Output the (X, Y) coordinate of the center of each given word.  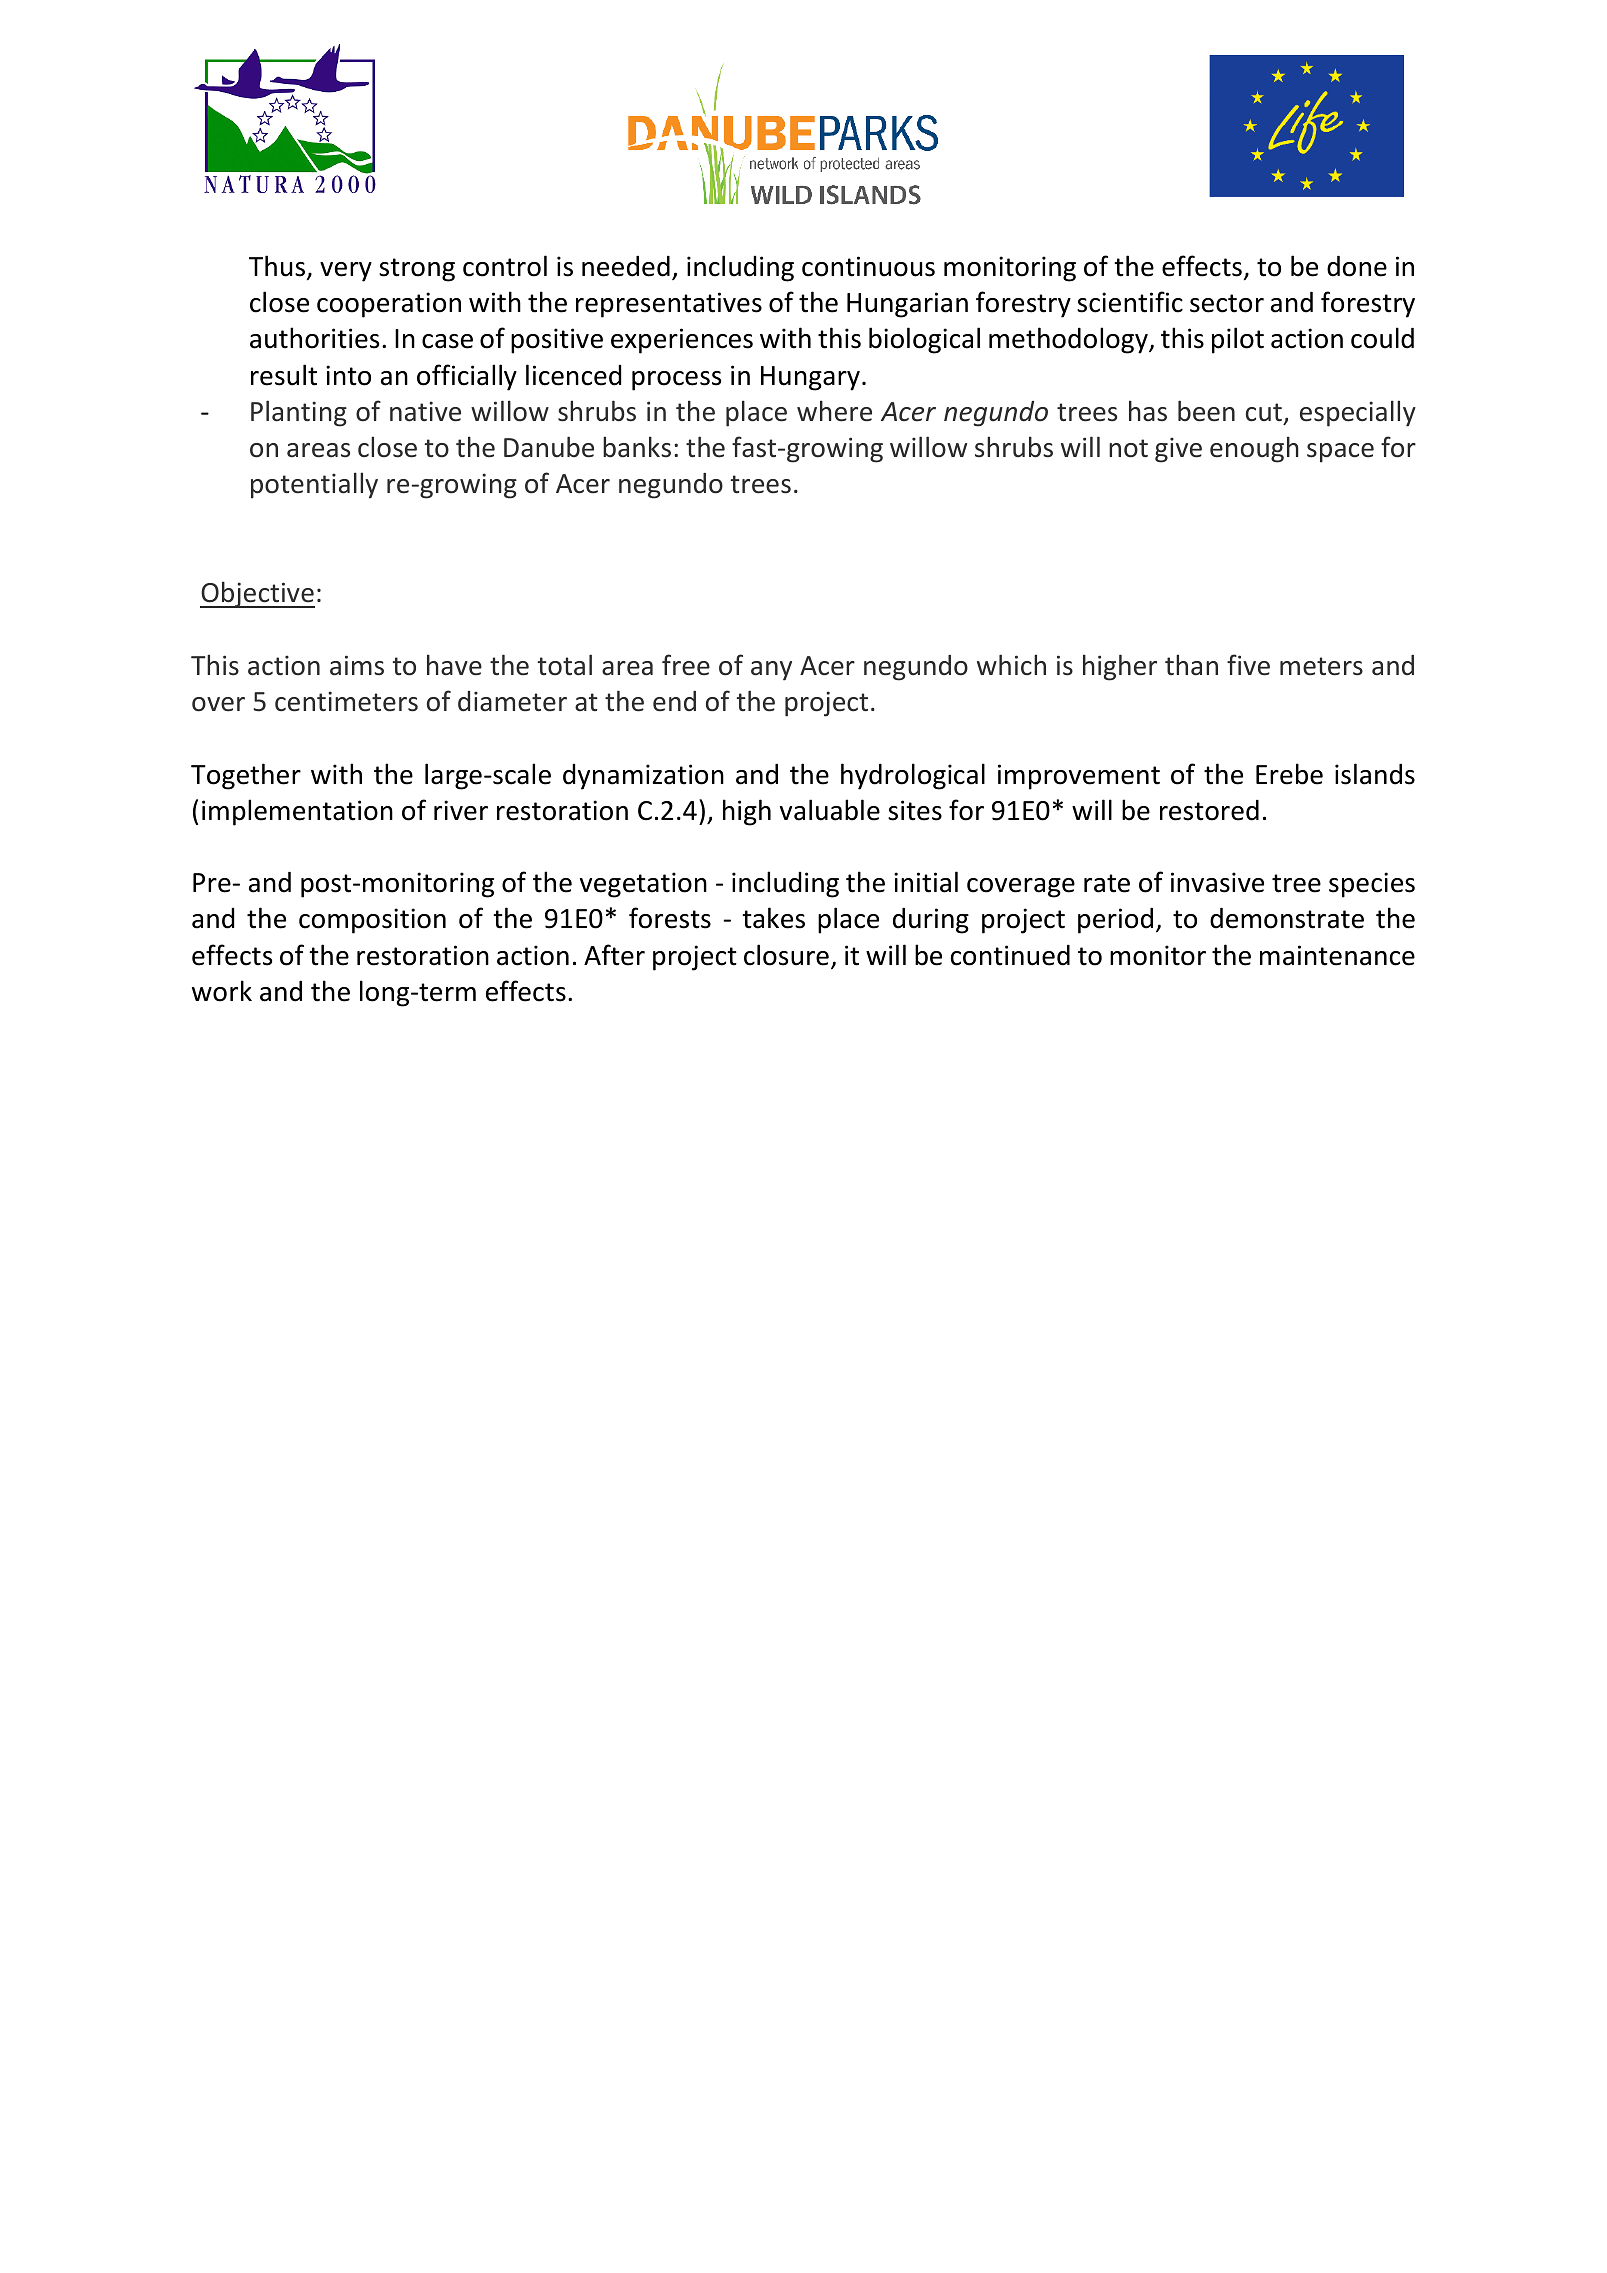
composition (372, 921)
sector (1227, 303)
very (346, 272)
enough (1254, 449)
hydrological (913, 776)
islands (1375, 774)
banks (637, 447)
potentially (314, 485)
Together (246, 776)
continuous (868, 266)
